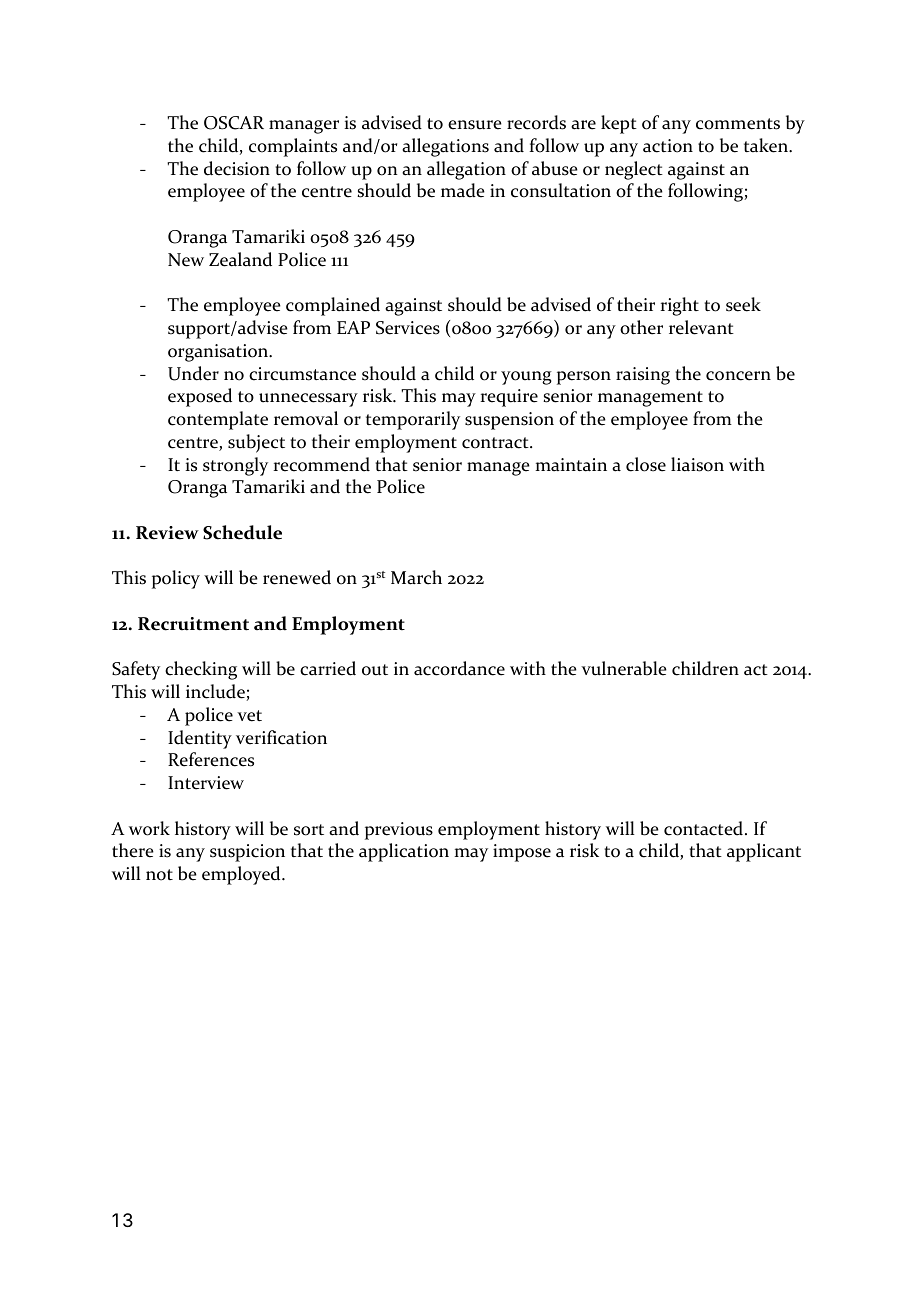 This page has height=1308, width=924. I want to click on ensure, so click(475, 125).
